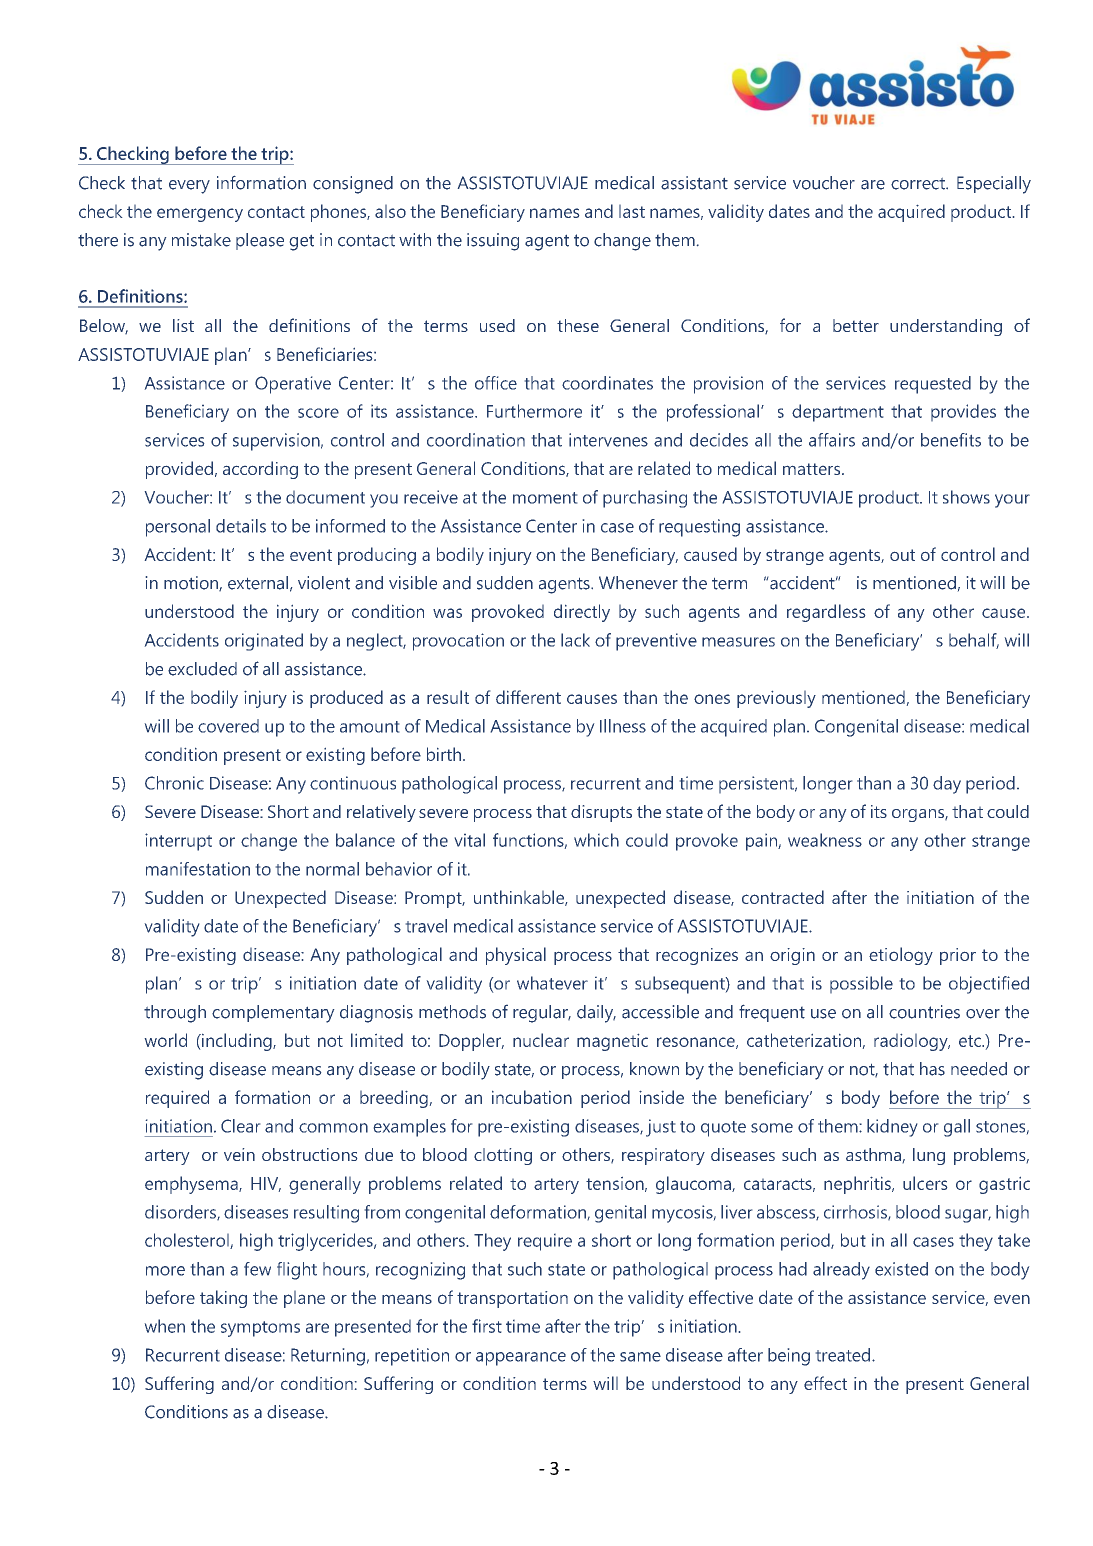  Describe the element at coordinates (901, 956) in the page. I see `etiology` at that location.
